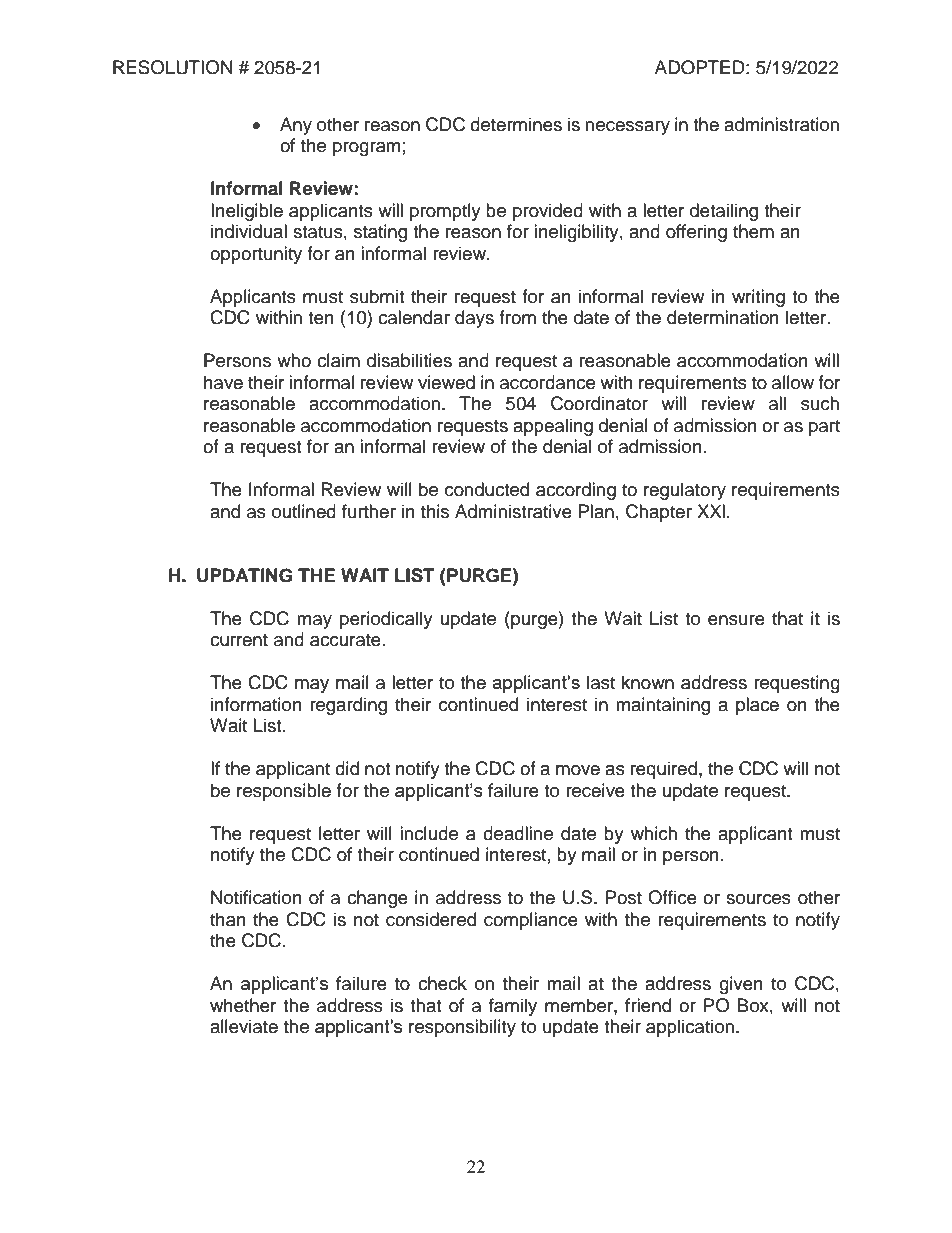  I want to click on conducted, so click(487, 489).
